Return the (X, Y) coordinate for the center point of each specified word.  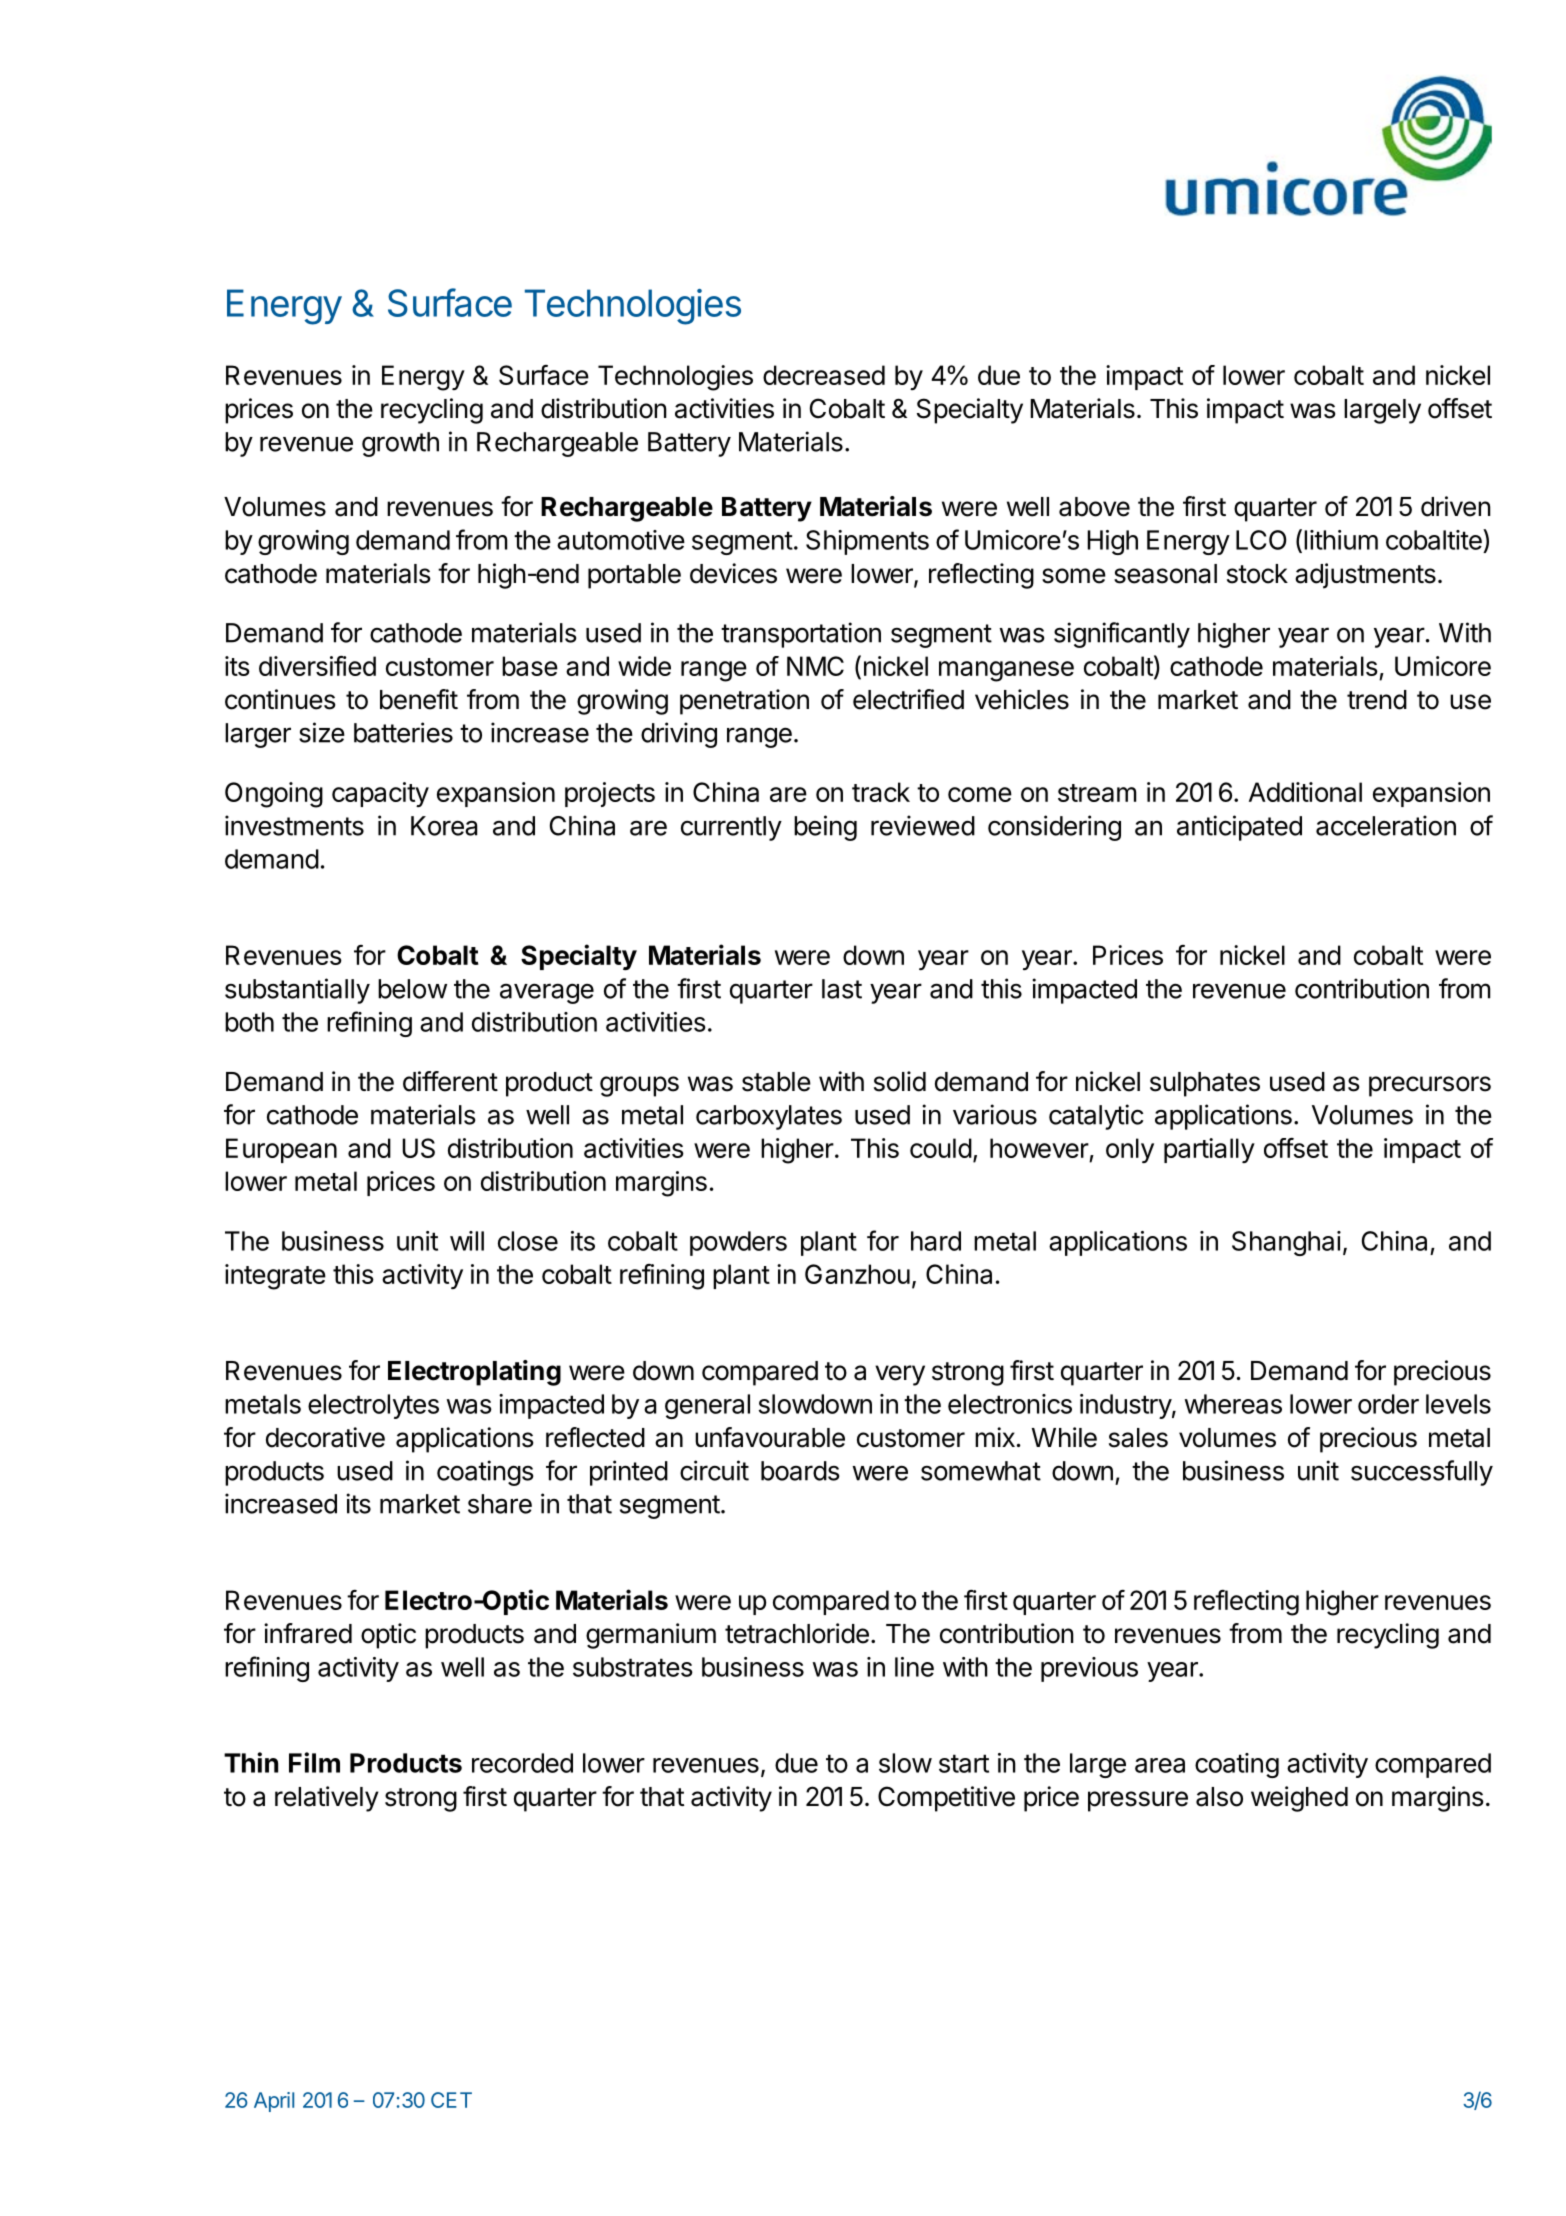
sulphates (1205, 1084)
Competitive (946, 1799)
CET (451, 2100)
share (500, 1504)
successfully (1422, 1473)
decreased (824, 375)
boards (800, 1471)
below (412, 989)
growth (400, 444)
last (842, 989)
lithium (1341, 540)
